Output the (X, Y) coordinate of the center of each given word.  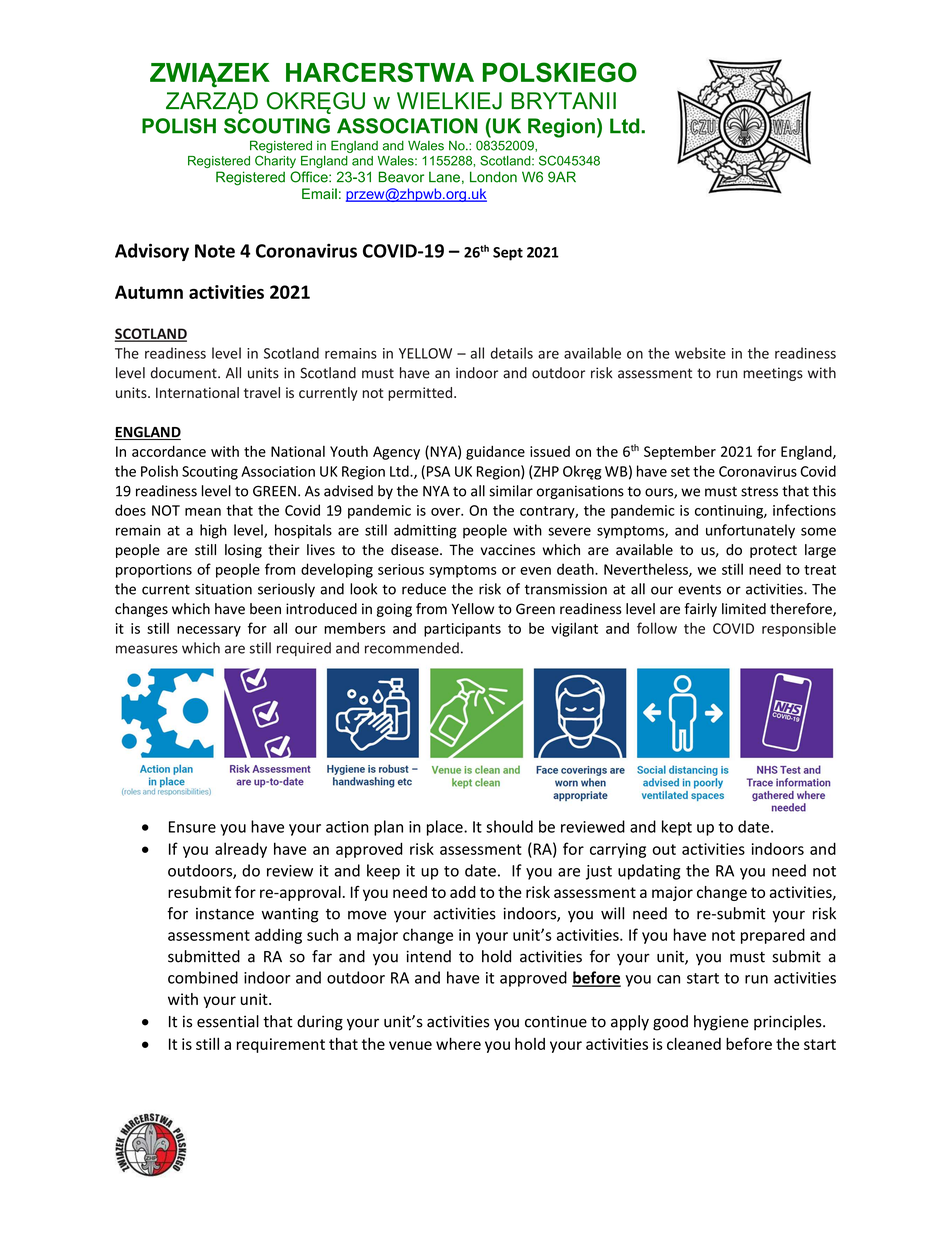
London (493, 177)
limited (744, 609)
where (458, 1043)
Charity (275, 161)
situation (223, 589)
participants (462, 630)
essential (228, 1021)
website (700, 353)
